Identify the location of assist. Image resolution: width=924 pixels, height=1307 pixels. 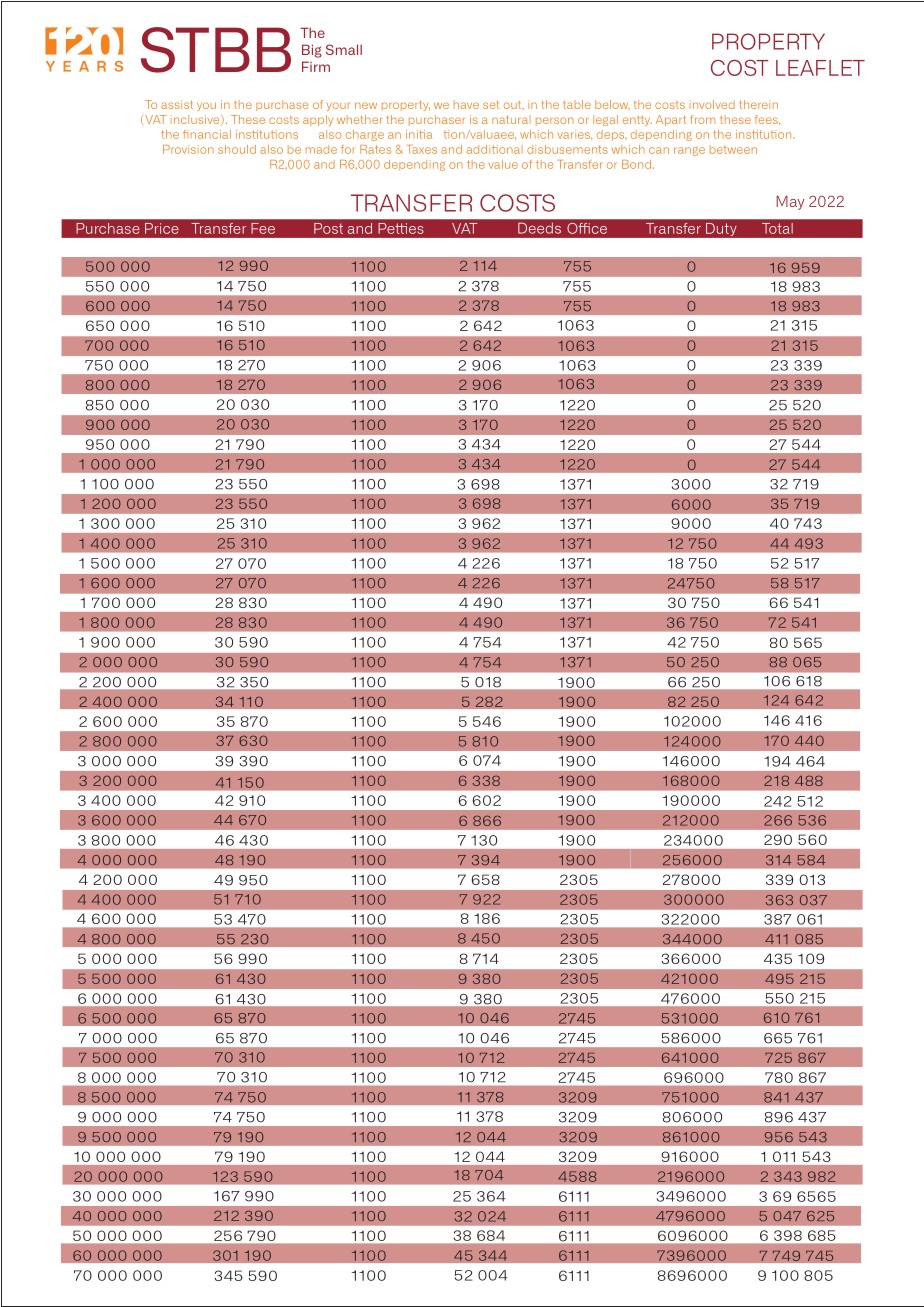
(177, 104).
